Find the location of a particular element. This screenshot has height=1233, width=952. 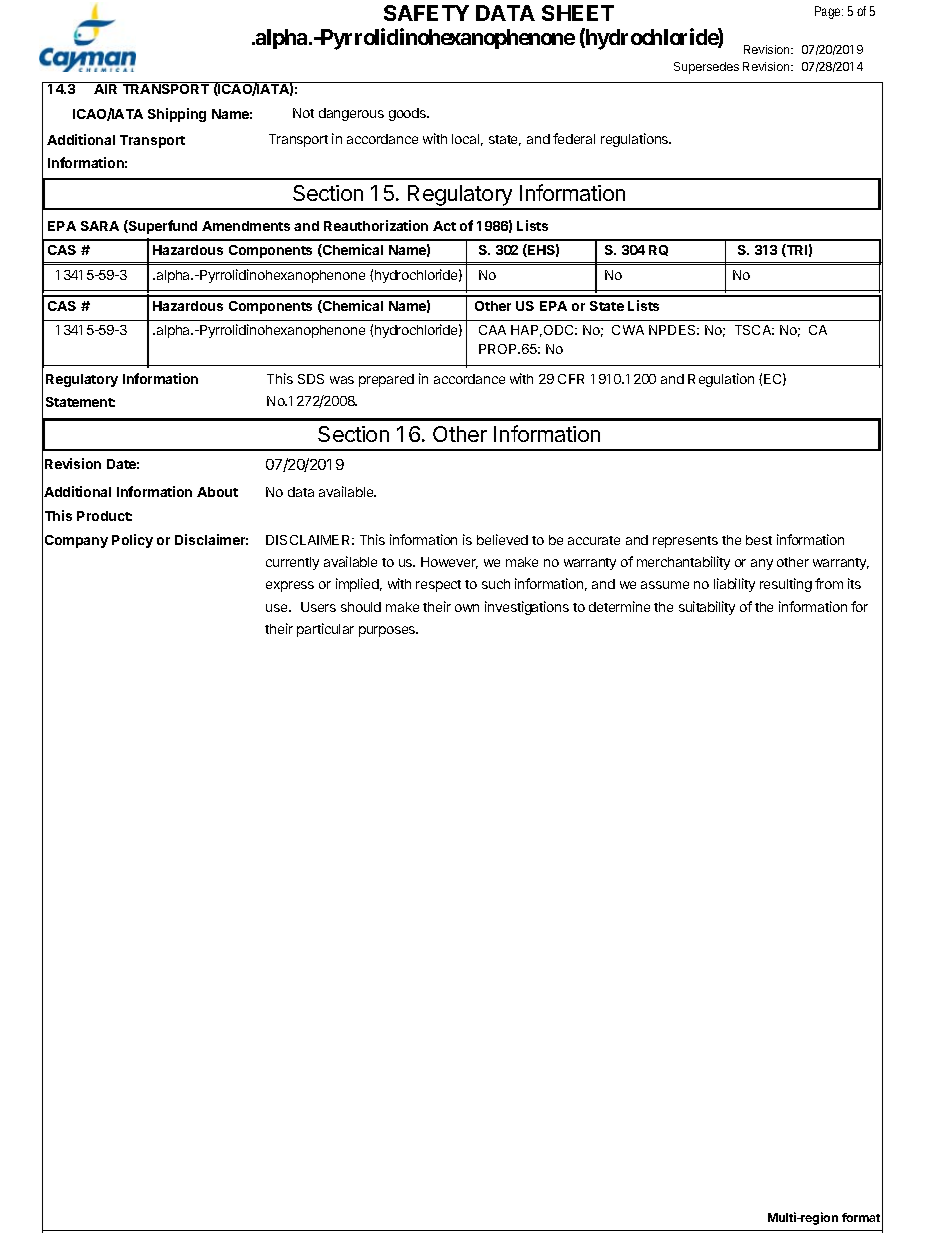

federal is located at coordinates (574, 138).
